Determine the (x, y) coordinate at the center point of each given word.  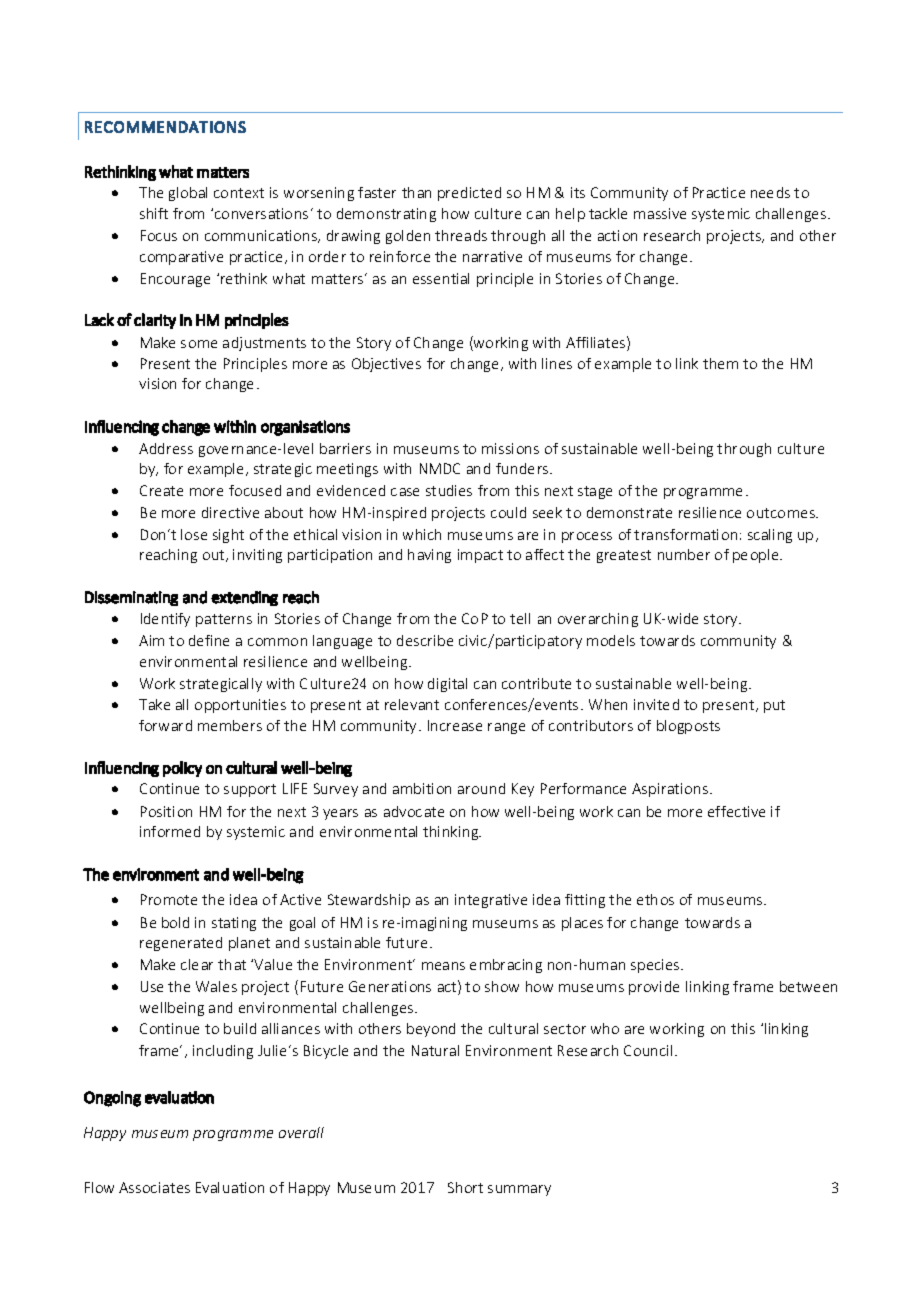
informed (170, 831)
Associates (154, 1187)
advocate (414, 811)
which (422, 534)
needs (770, 192)
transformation (685, 534)
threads (461, 235)
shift (154, 213)
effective (736, 811)
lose (194, 534)
